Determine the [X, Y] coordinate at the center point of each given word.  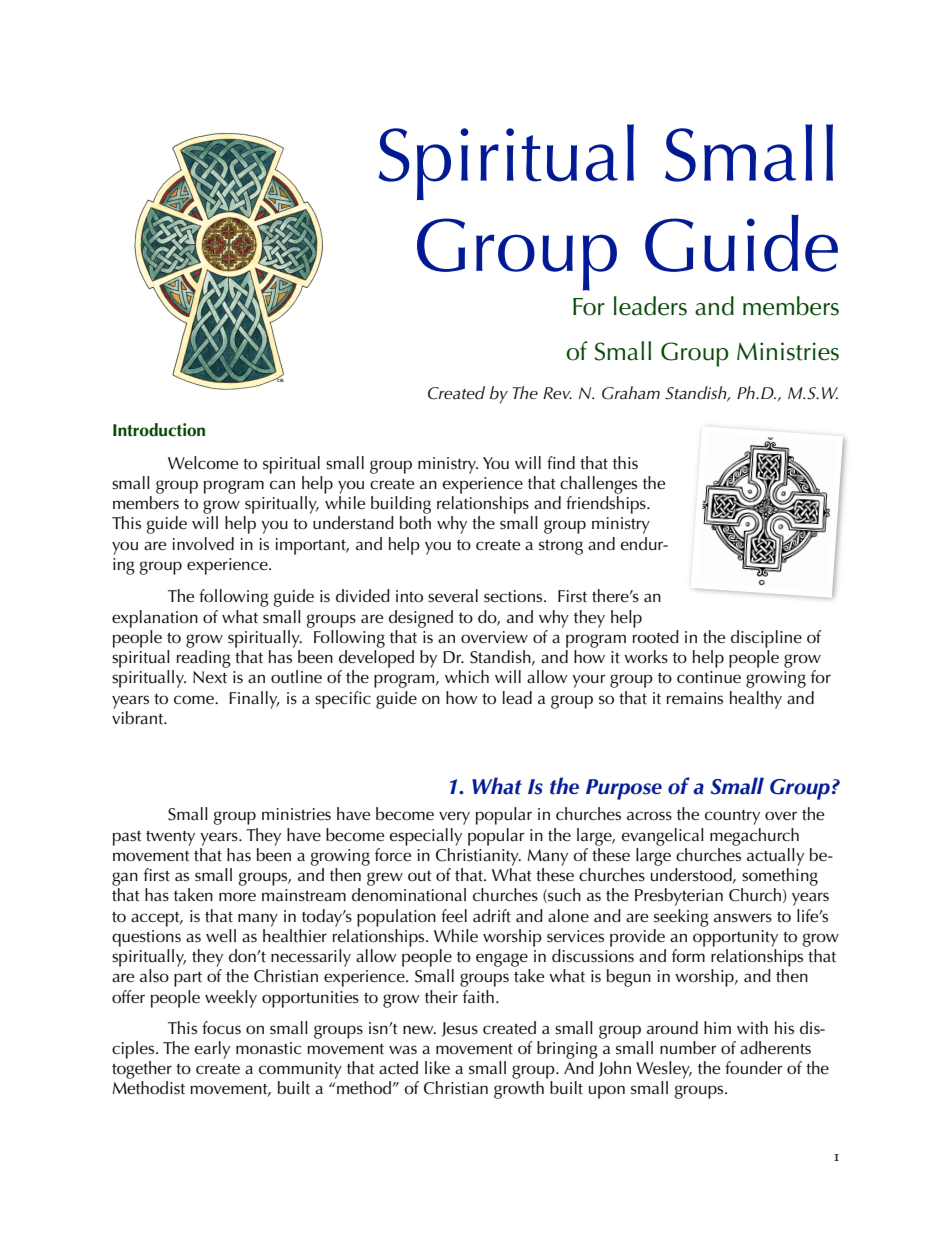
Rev [557, 393]
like [437, 1068]
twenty [170, 838]
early [212, 1050]
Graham [631, 393]
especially [426, 837]
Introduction [159, 430]
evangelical [663, 837]
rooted [656, 637]
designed [421, 619]
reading [204, 659]
